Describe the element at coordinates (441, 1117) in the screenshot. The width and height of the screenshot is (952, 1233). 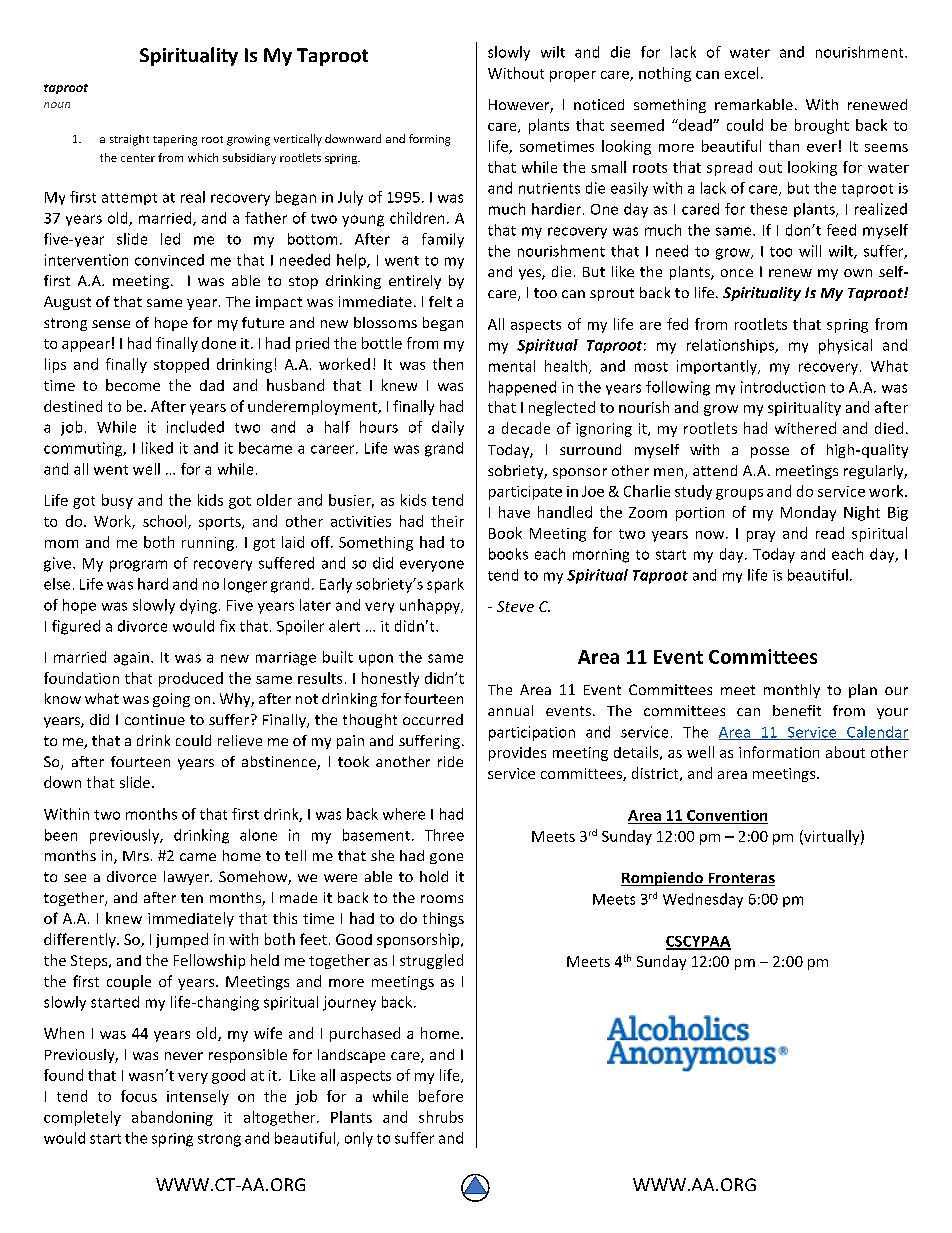
I see `shrubs` at that location.
